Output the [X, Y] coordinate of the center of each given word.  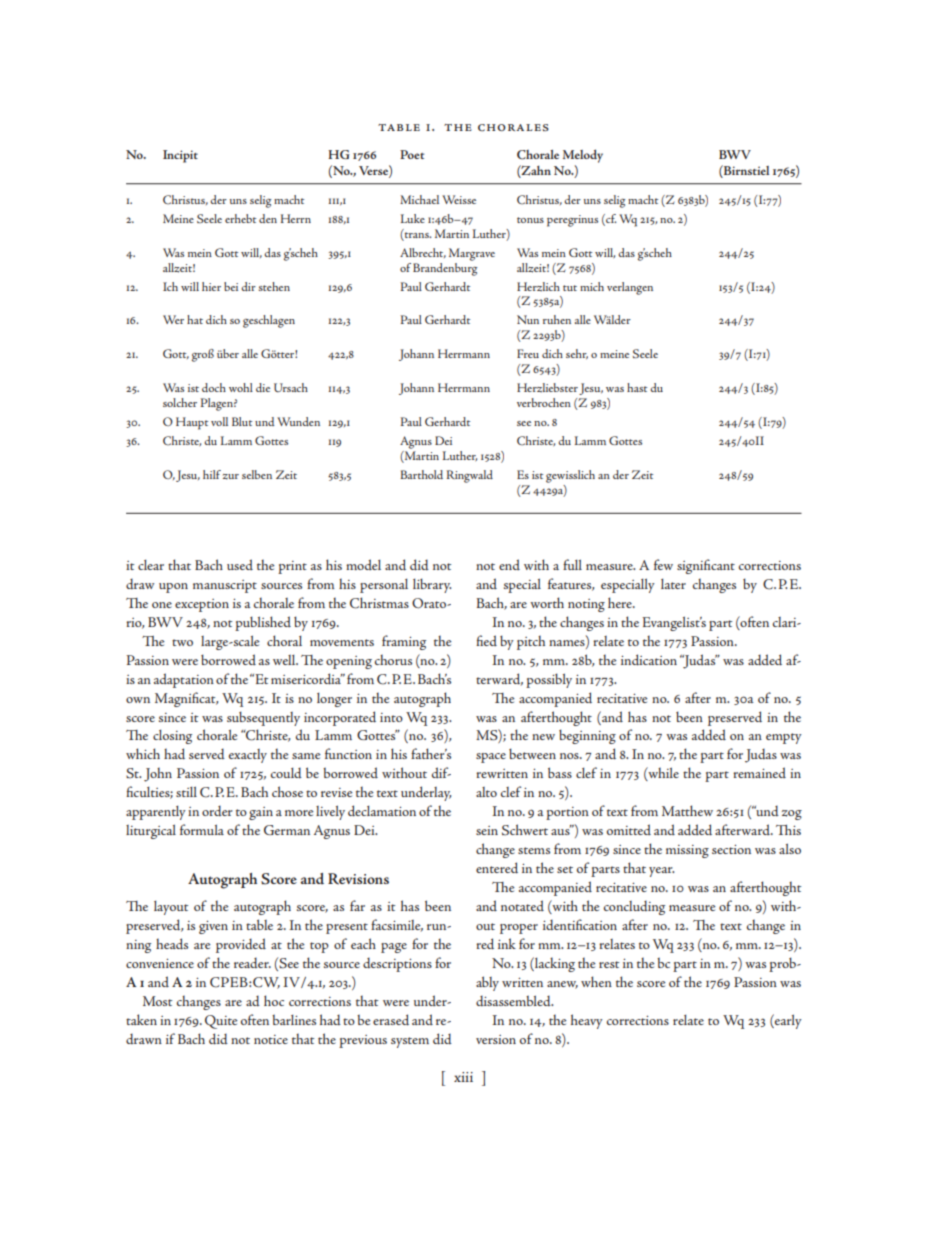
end [509, 564]
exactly [248, 756]
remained [759, 772]
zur [231, 477]
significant [706, 566]
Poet [412, 154]
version [496, 1039]
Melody [583, 156]
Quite [221, 1022]
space [491, 758]
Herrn [296, 218]
